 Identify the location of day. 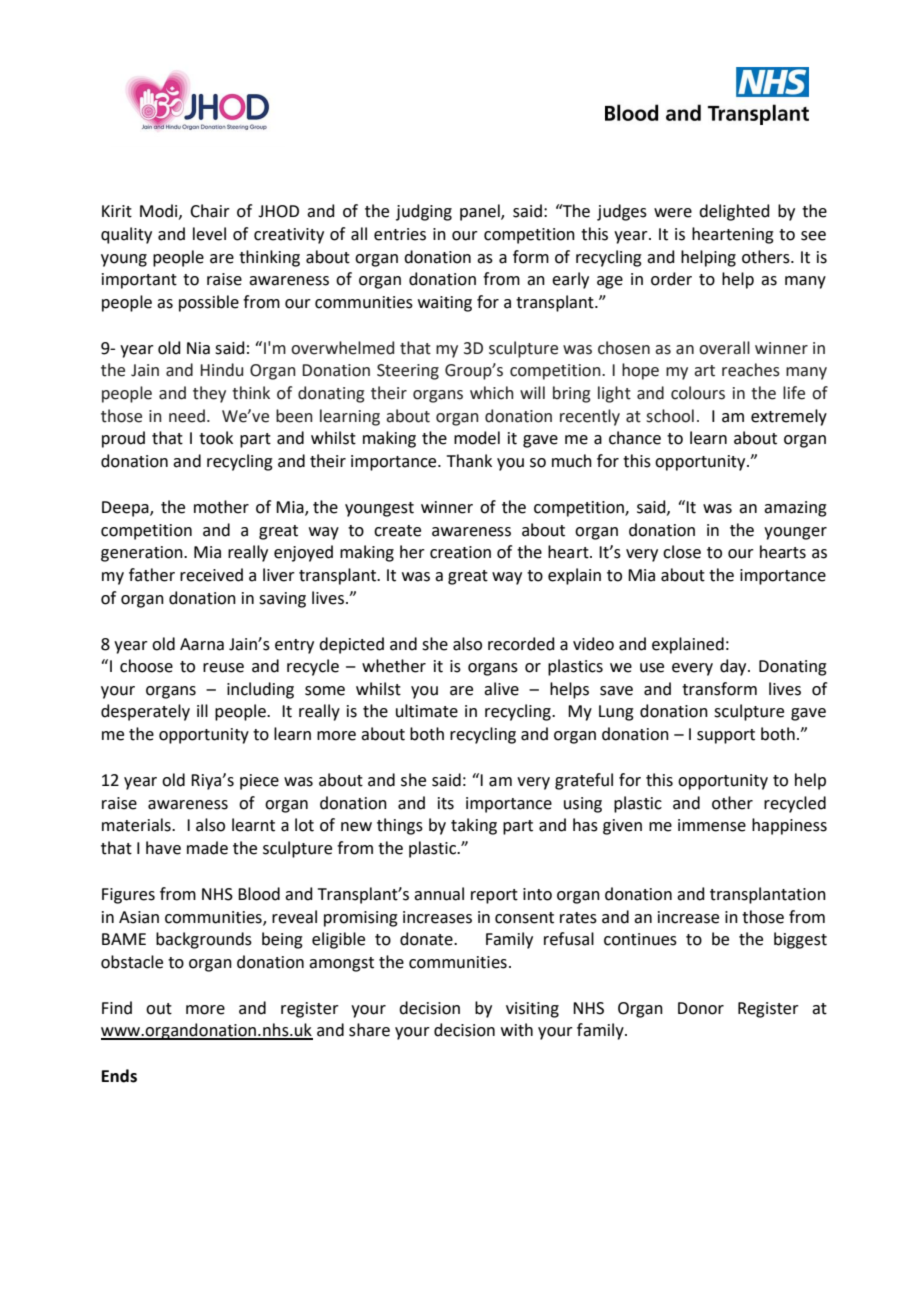
(734, 667).
